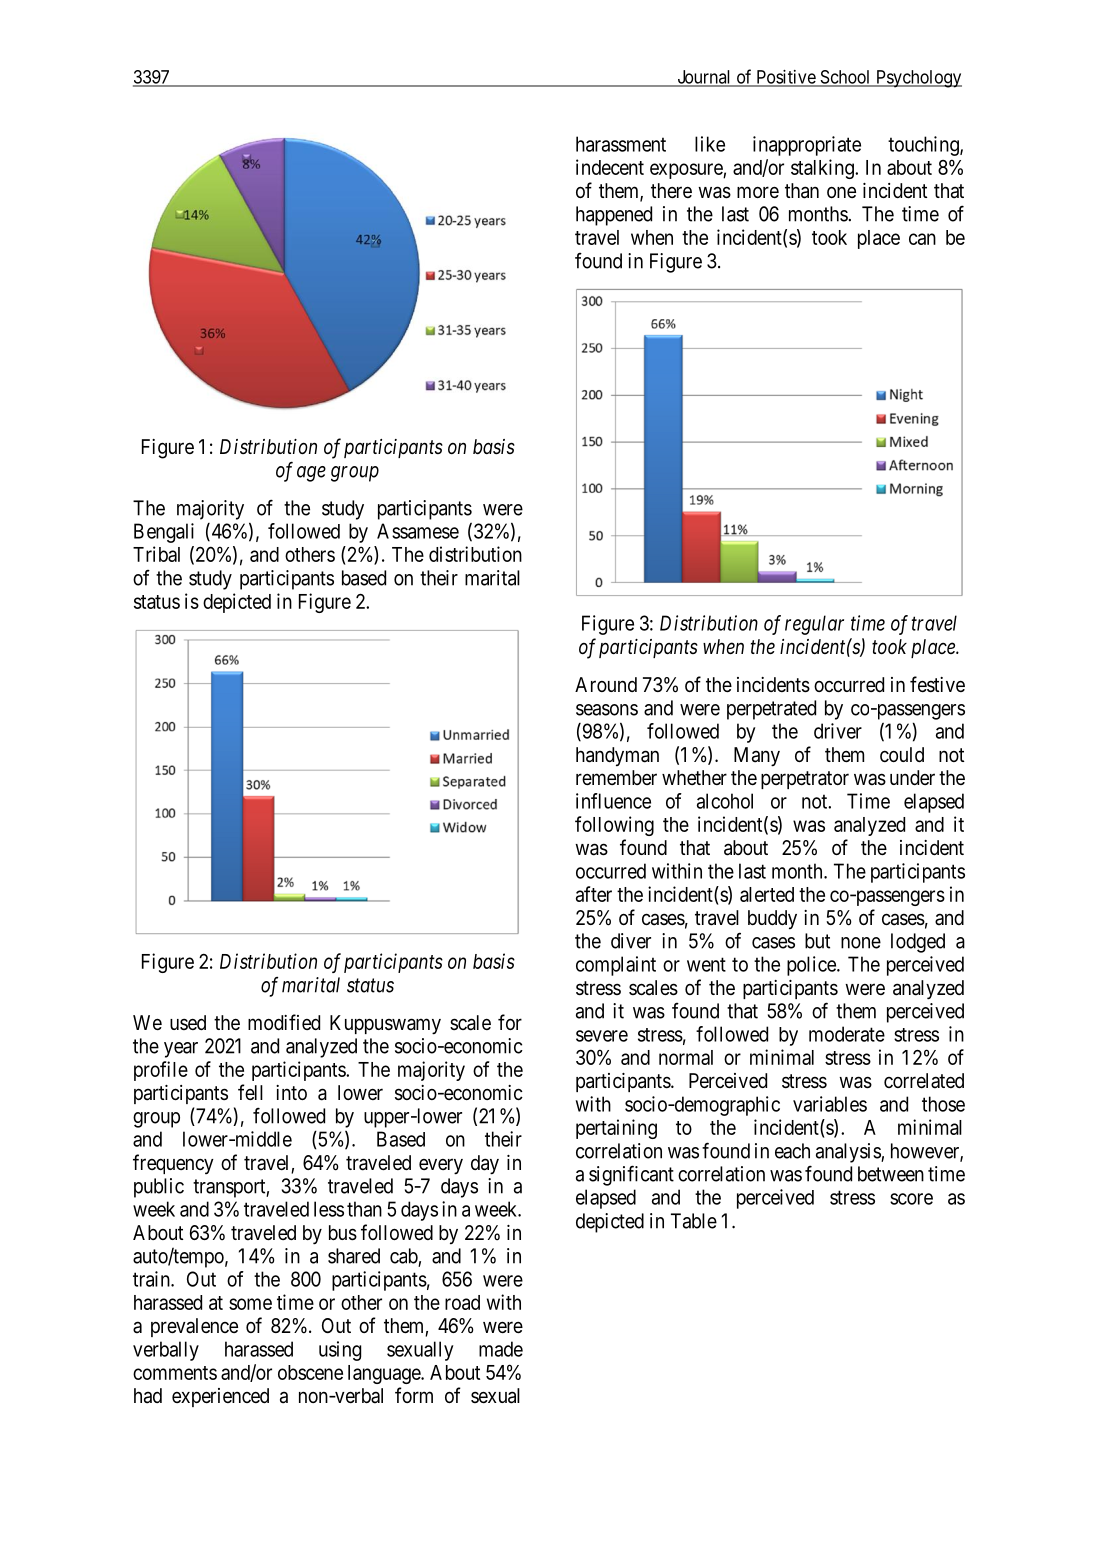 The image size is (1097, 1551). What do you see at coordinates (845, 78) in the screenshot?
I see `School` at bounding box center [845, 78].
